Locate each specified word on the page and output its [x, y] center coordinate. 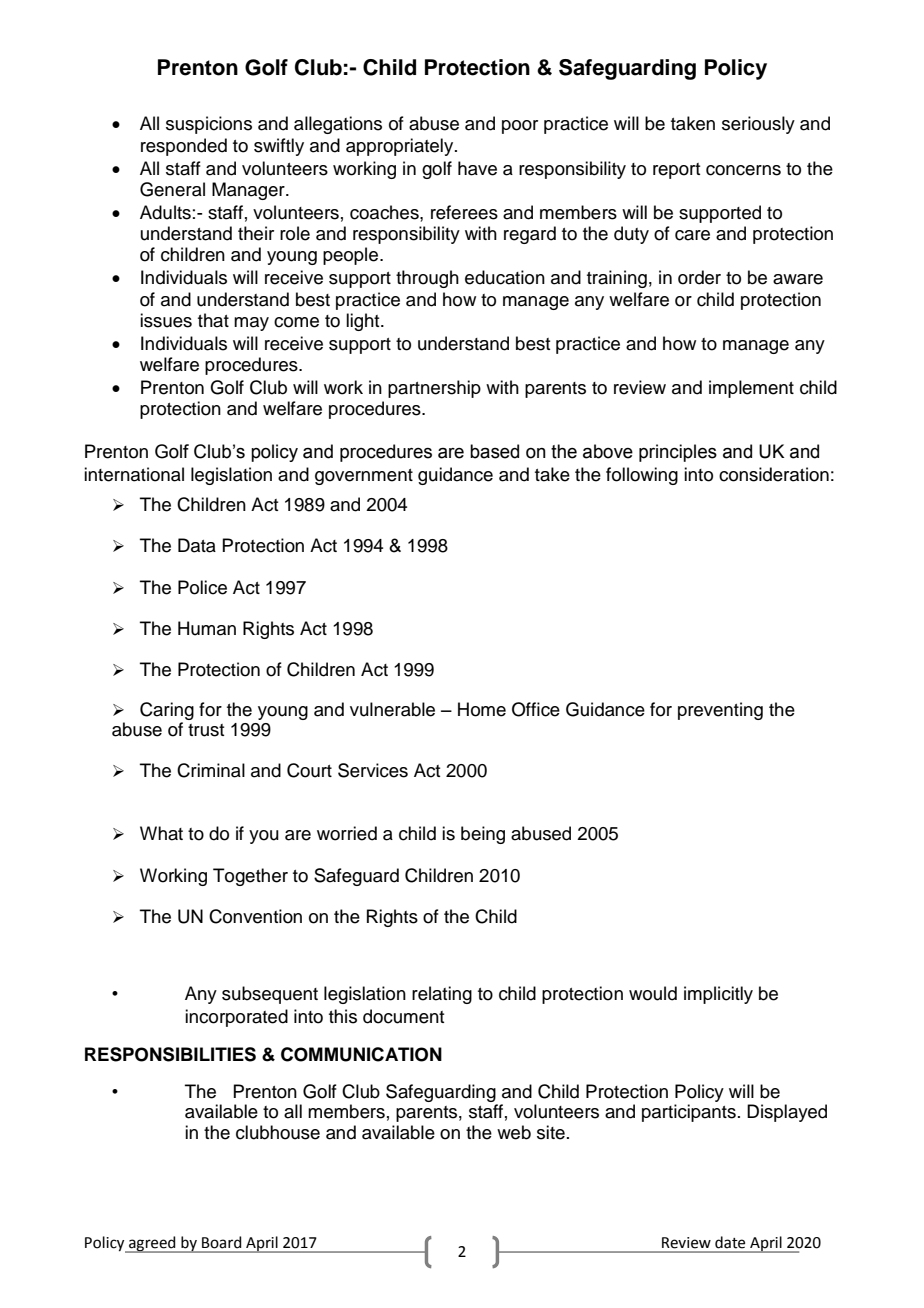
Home [482, 709]
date [730, 1242]
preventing [720, 711]
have [477, 168]
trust [206, 730]
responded [184, 147]
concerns [743, 170]
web [514, 1132]
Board [221, 1242]
